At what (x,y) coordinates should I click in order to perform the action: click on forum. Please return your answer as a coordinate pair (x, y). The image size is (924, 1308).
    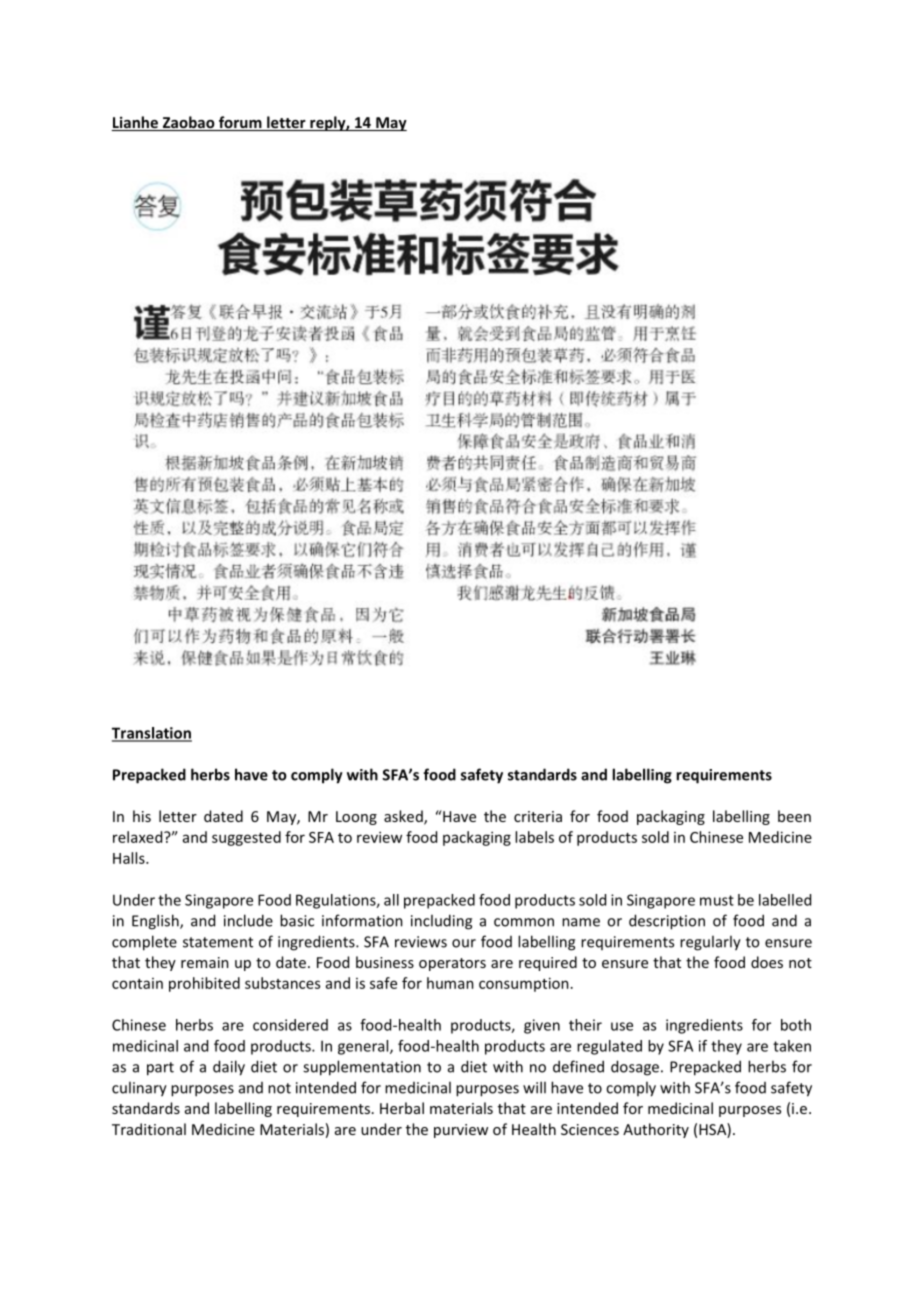
    Looking at the image, I should click on (240, 123).
